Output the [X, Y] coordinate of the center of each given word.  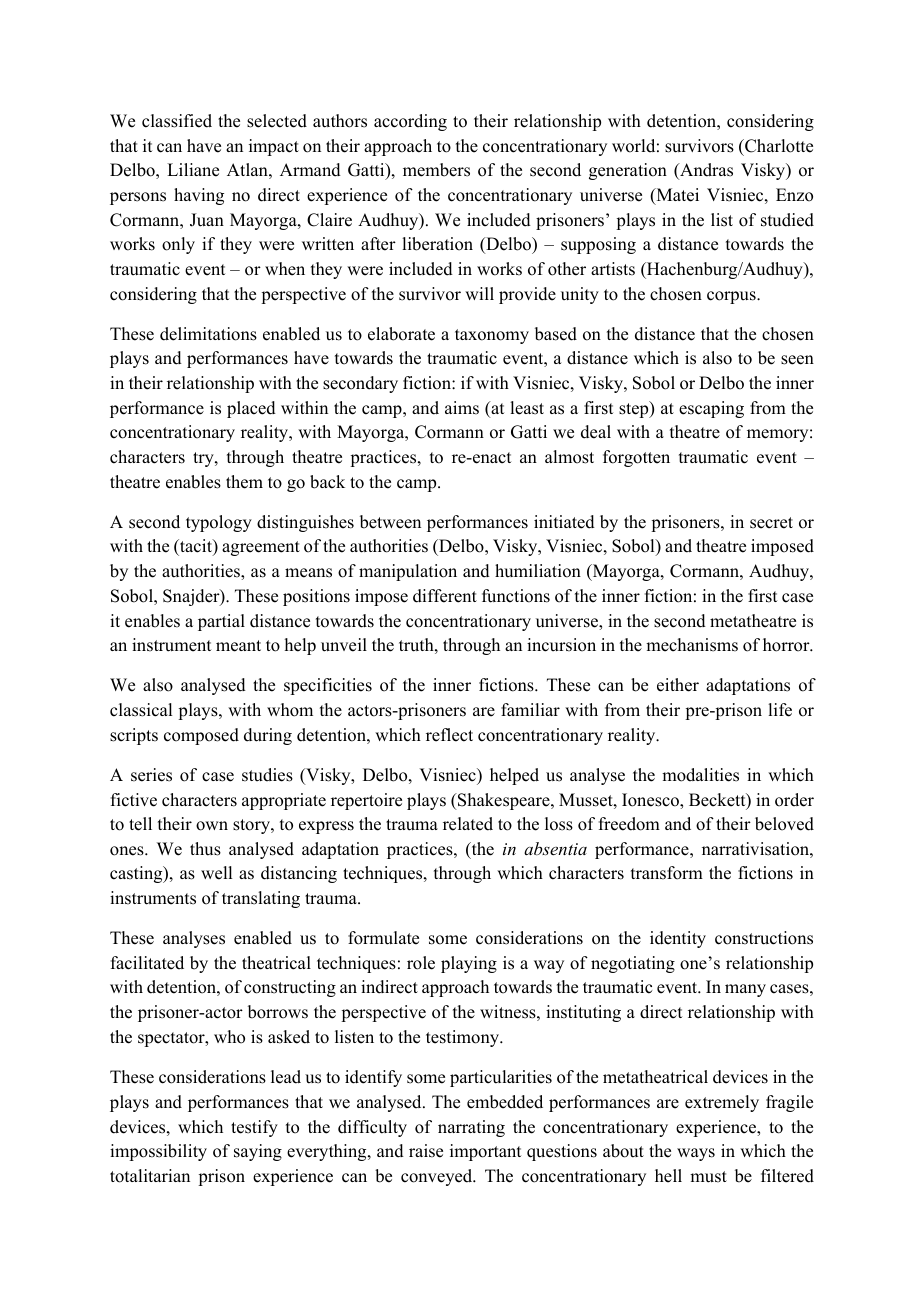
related [468, 824]
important [485, 1152]
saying [258, 1152]
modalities [700, 775]
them [244, 482]
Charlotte [778, 146]
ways [696, 1154]
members [436, 170]
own [212, 826]
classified [177, 121]
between [390, 522]
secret [771, 523]
